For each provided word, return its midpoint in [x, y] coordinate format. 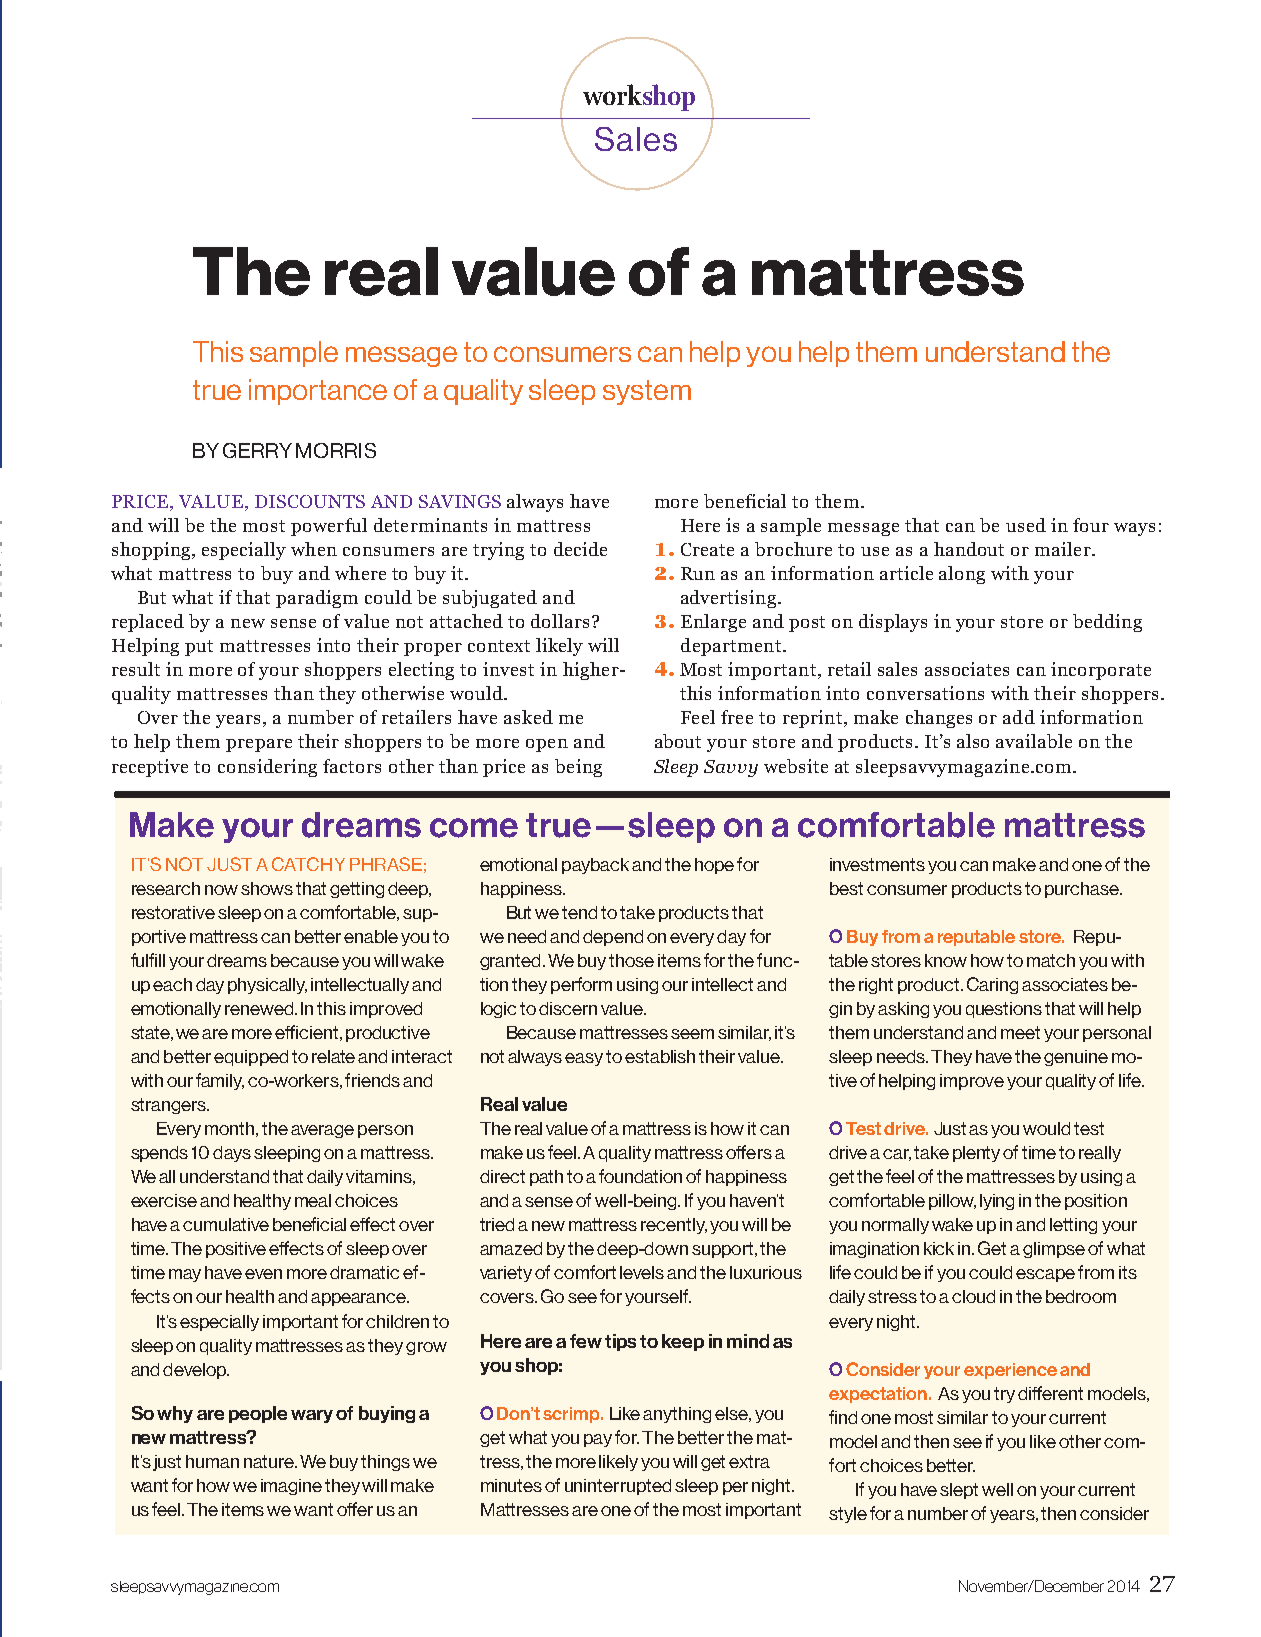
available [1034, 741]
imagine [291, 1487]
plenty [976, 1154]
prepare [259, 745]
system [647, 392]
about [678, 741]
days [232, 1154]
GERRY [257, 450]
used [1026, 525]
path [546, 1178]
